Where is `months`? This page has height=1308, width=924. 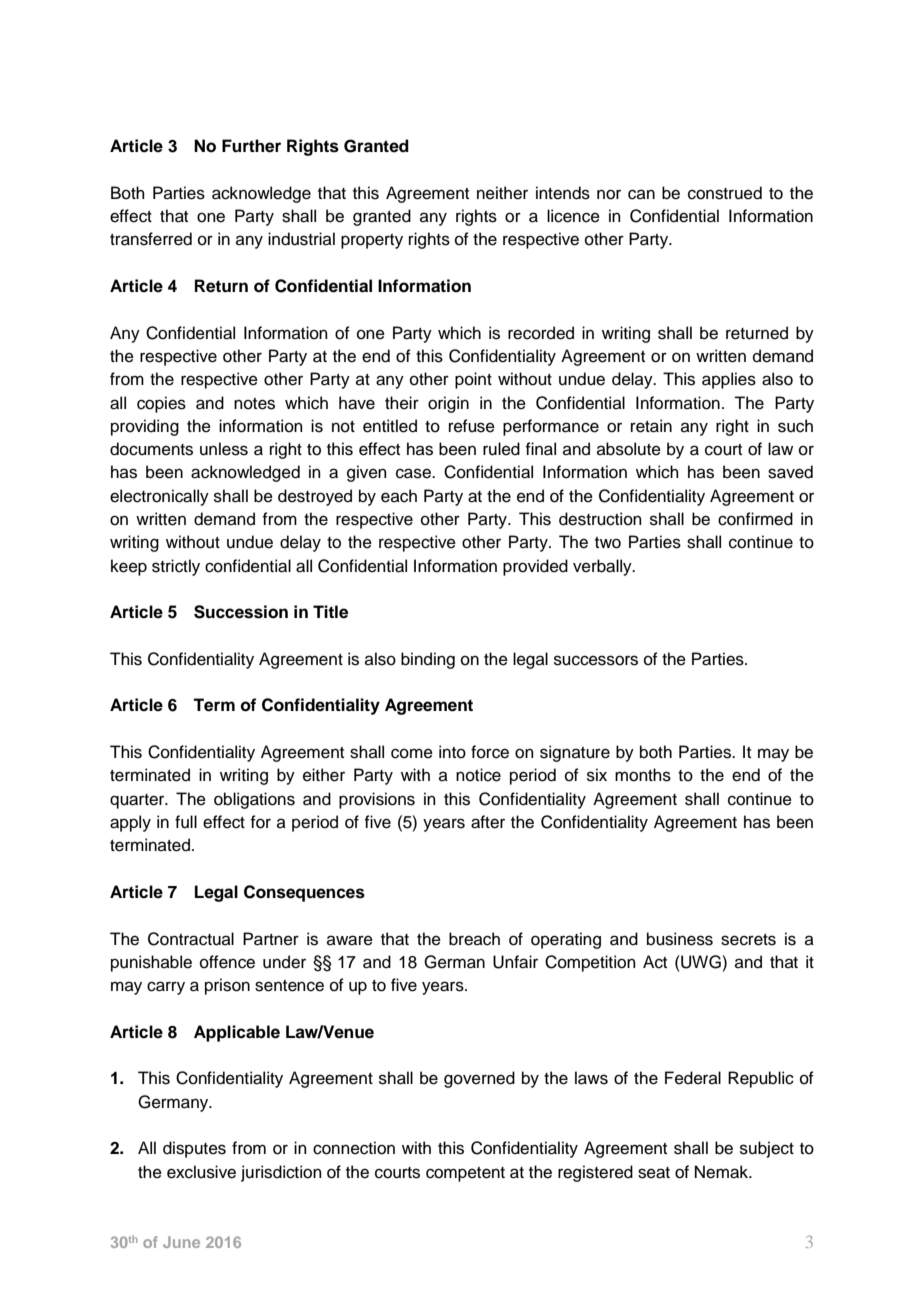
months is located at coordinates (643, 775).
